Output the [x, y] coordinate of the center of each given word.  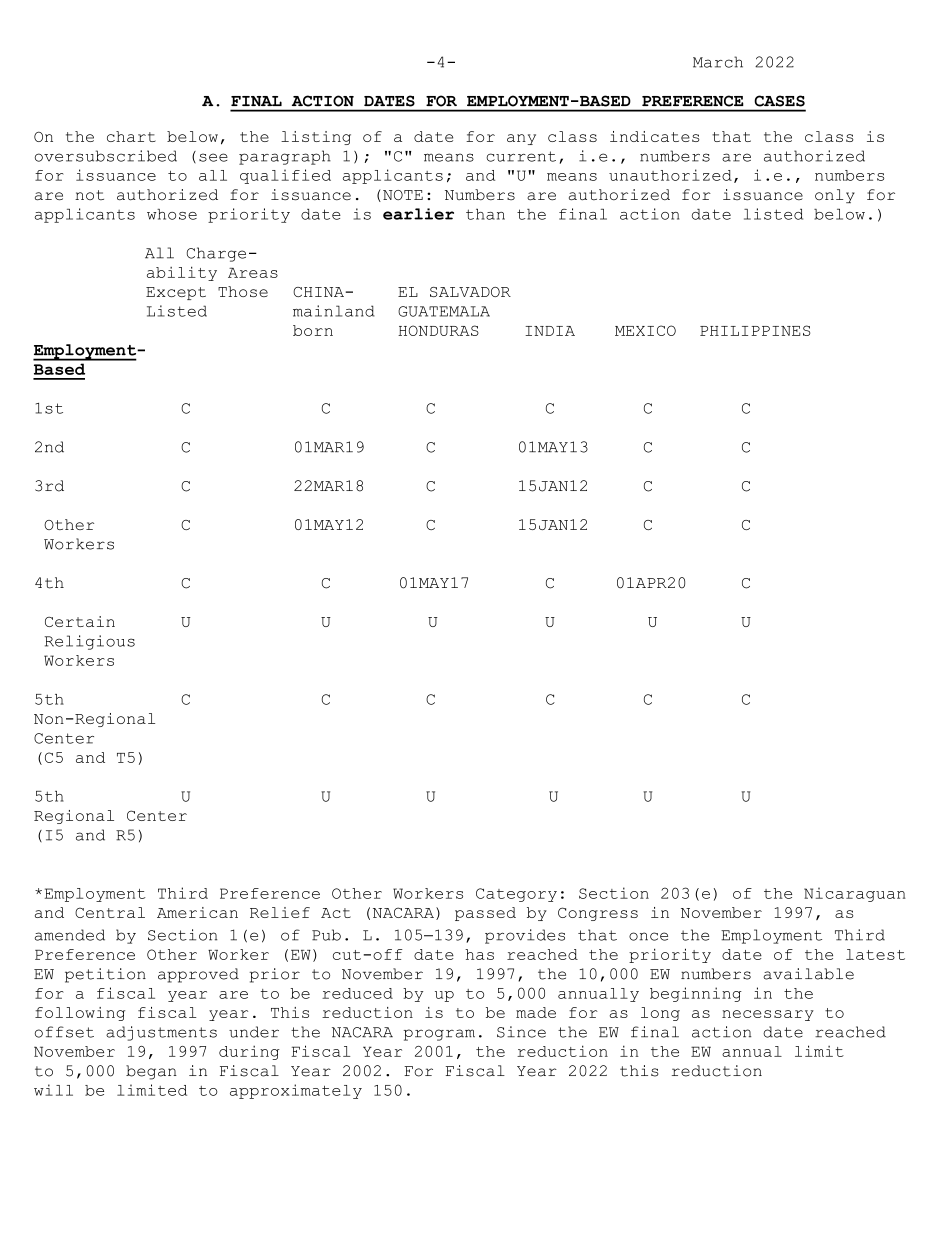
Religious [90, 642]
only [835, 196]
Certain [80, 621]
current [521, 156]
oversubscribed [106, 156]
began [151, 1072]
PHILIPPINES [755, 330]
